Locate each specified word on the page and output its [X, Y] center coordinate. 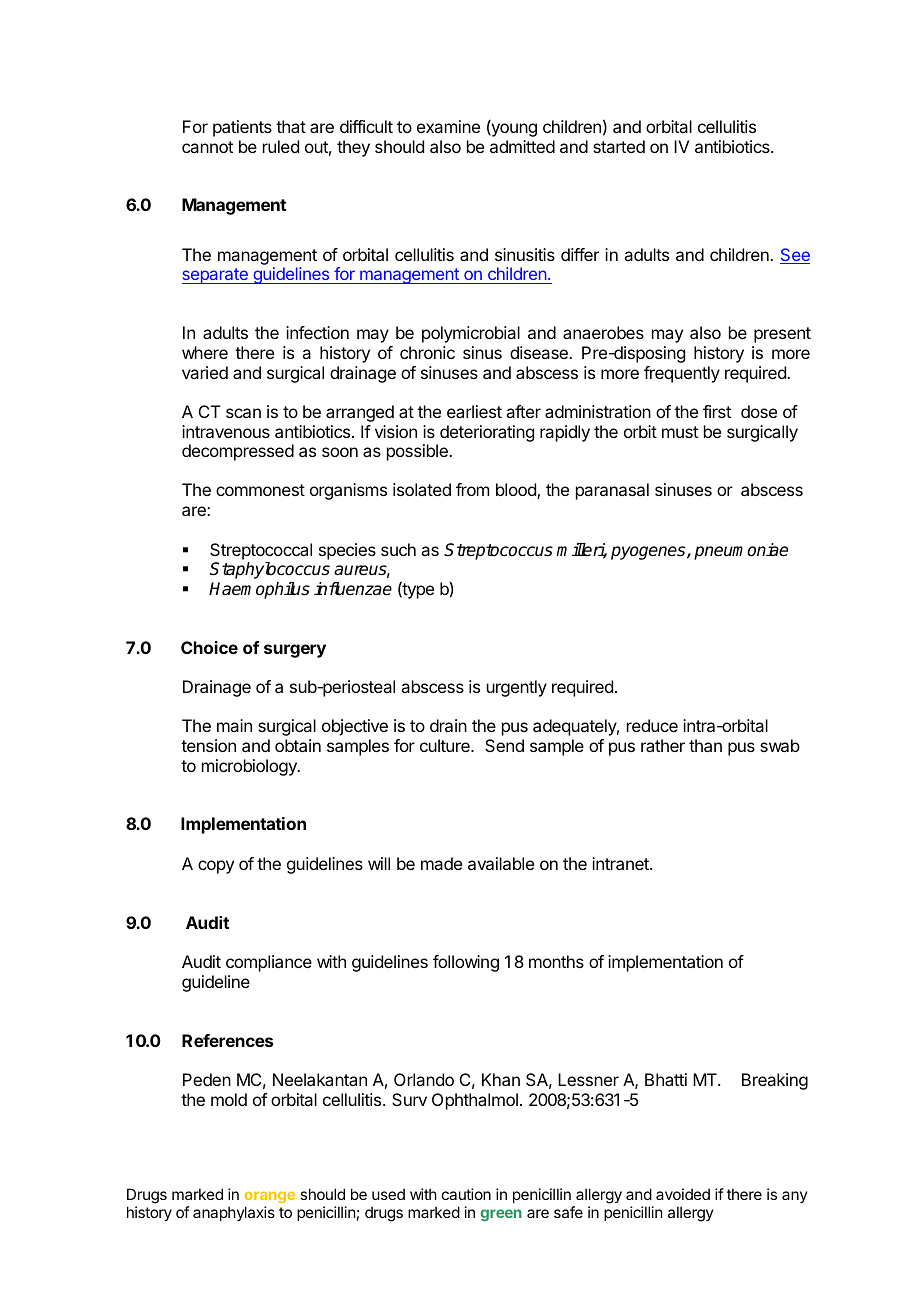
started [619, 146]
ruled [281, 146]
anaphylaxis [234, 1213]
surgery [295, 651]
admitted [522, 146]
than [705, 745]
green [501, 1215]
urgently [517, 688]
